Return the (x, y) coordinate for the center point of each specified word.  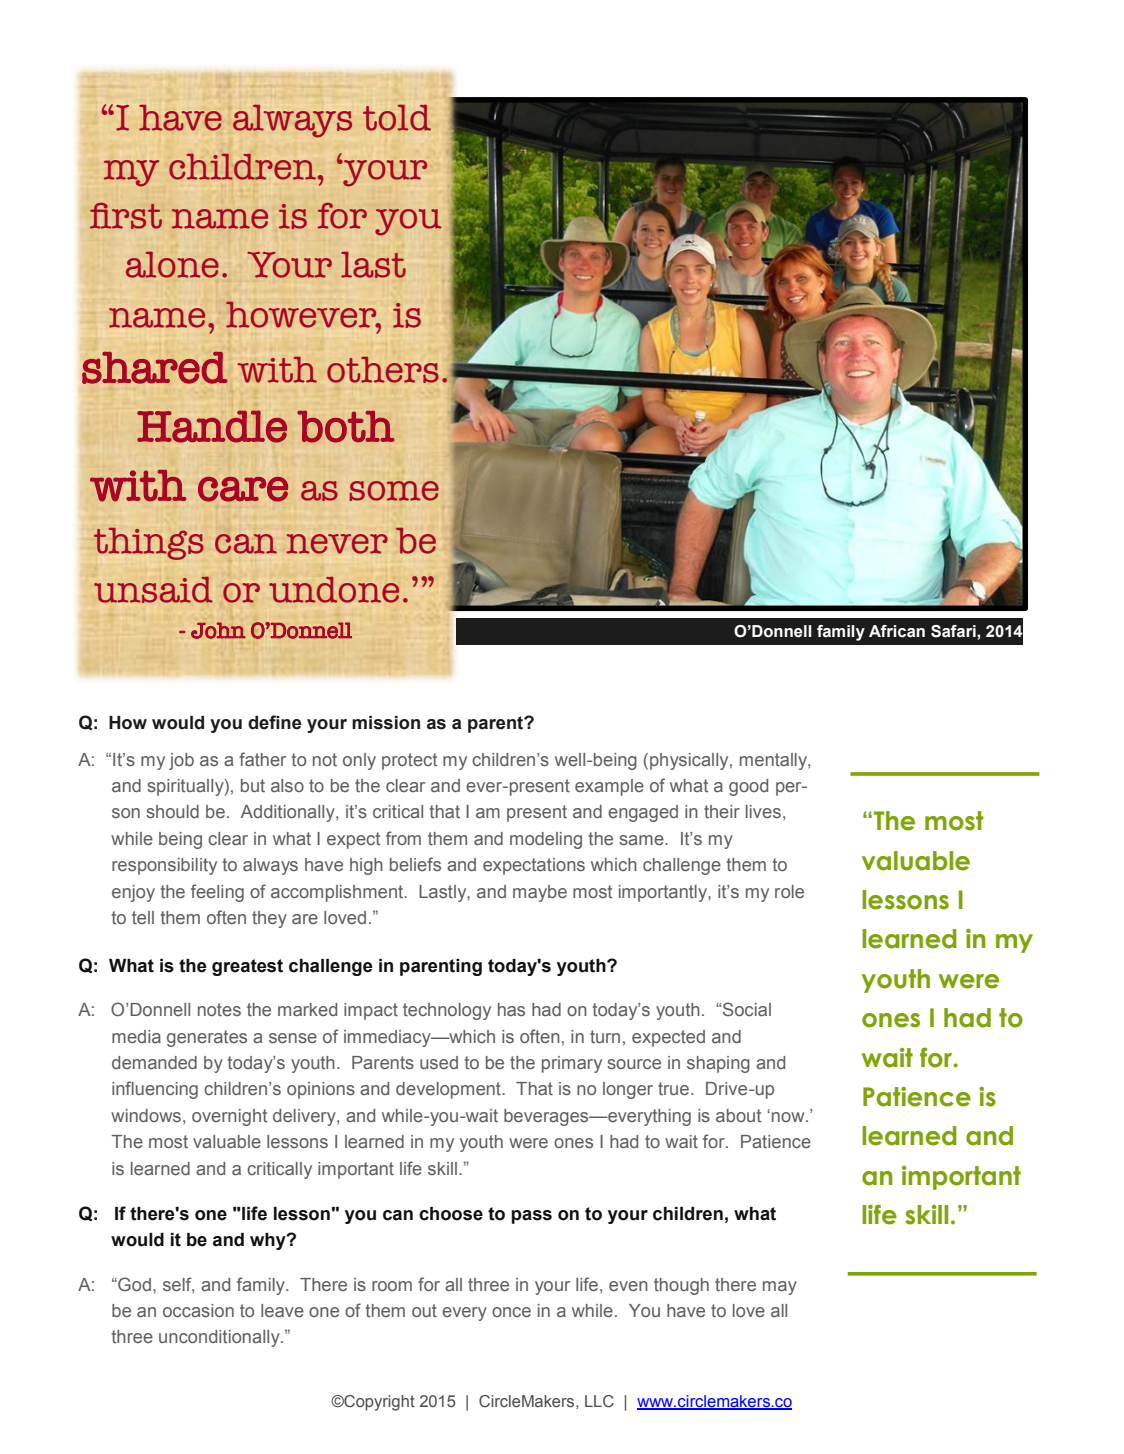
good (748, 787)
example (609, 787)
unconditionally (220, 1338)
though (681, 1286)
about (738, 1115)
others (383, 369)
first (126, 216)
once (511, 1312)
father (262, 759)
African (897, 631)
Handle (212, 426)
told (397, 118)
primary (572, 1064)
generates (207, 1038)
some (394, 491)
